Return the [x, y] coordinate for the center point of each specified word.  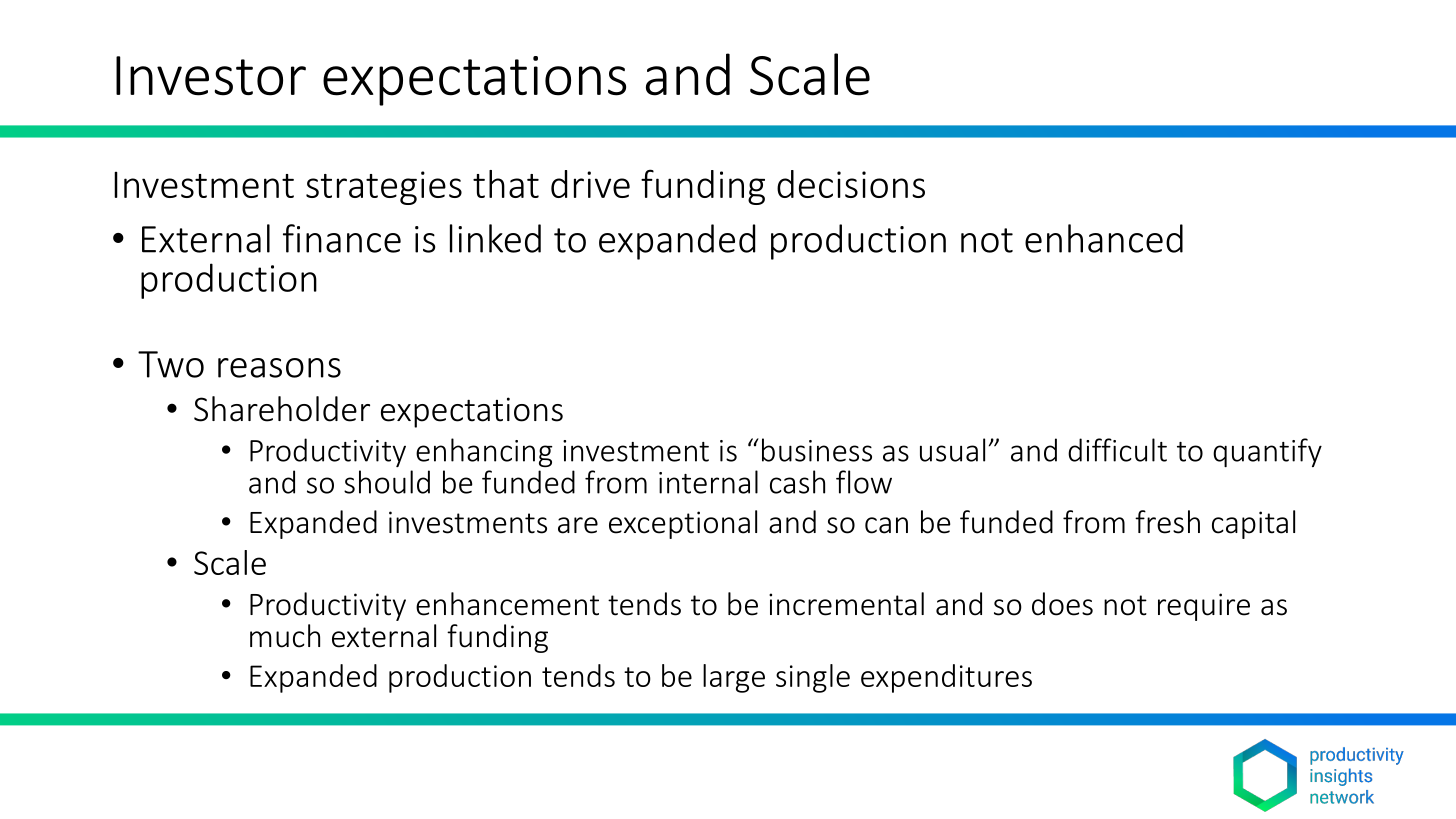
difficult [1117, 450]
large [734, 678]
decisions [851, 184]
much [285, 636]
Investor [211, 76]
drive [590, 184]
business [817, 450]
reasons [279, 368]
